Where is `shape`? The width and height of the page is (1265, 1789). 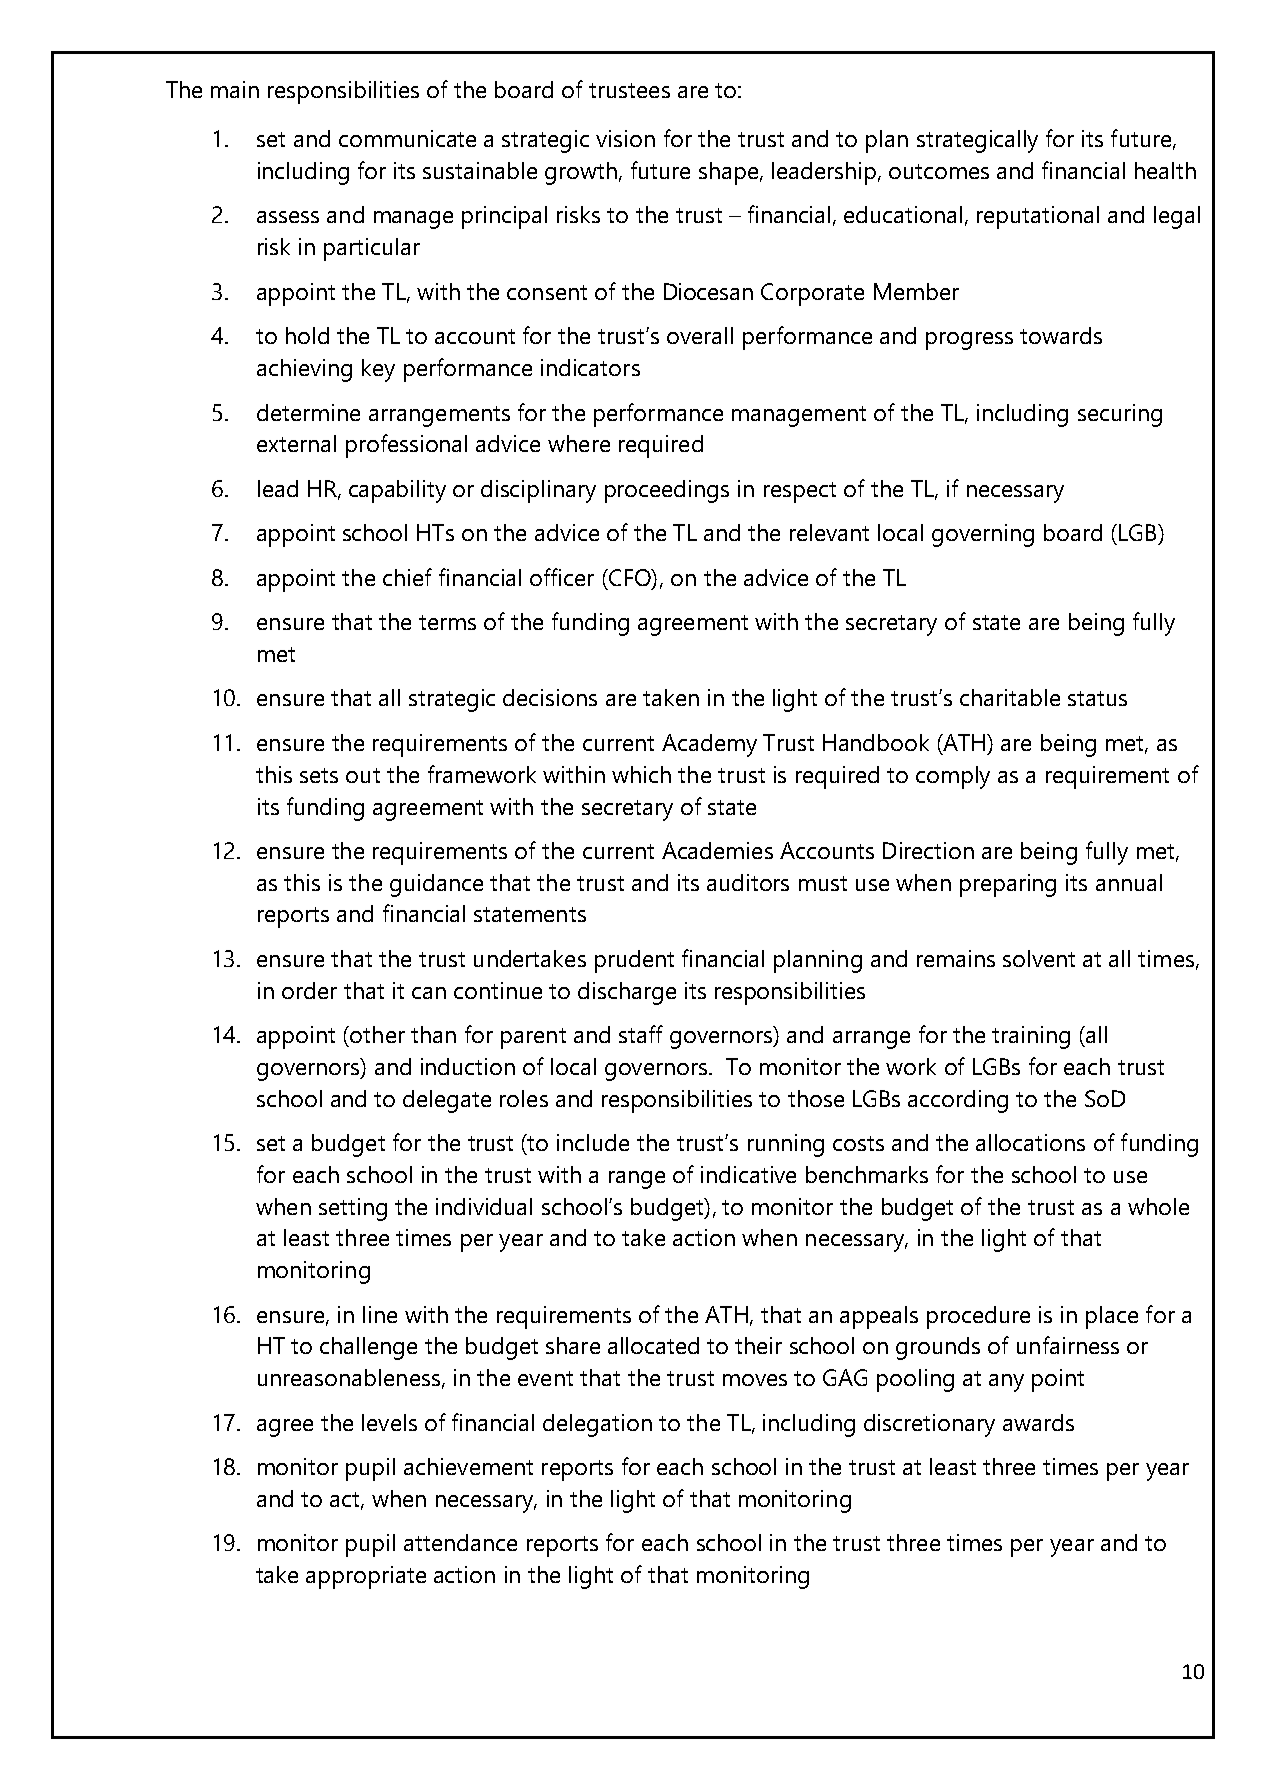
shape is located at coordinates (730, 173).
